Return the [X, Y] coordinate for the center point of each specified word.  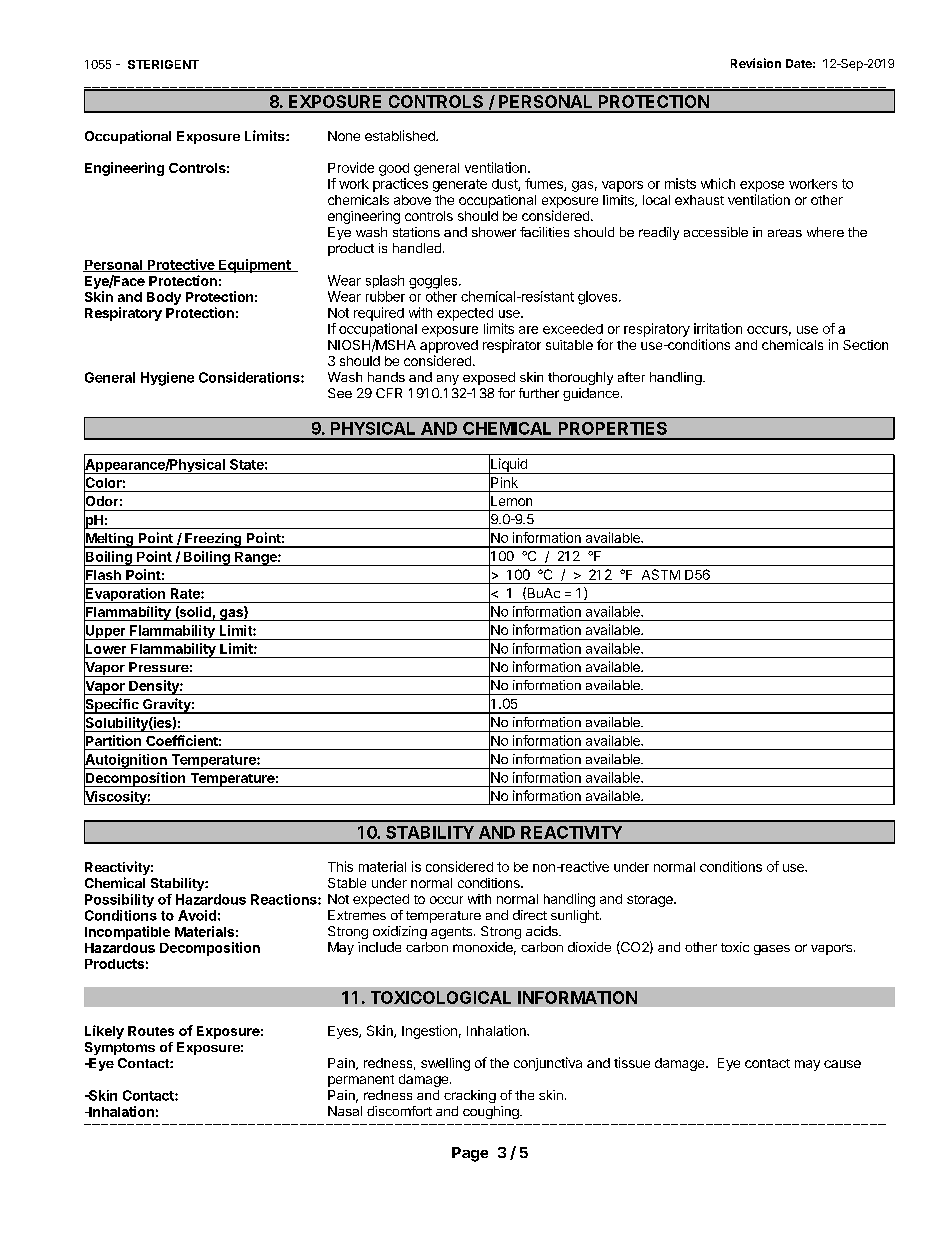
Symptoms [120, 1048]
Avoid [197, 915]
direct [530, 915]
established [401, 135]
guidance [591, 394]
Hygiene [167, 379]
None [344, 136]
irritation [718, 328]
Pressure [159, 667]
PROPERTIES [613, 428]
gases [772, 950]
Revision [756, 63]
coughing [492, 1112]
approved [449, 346]
